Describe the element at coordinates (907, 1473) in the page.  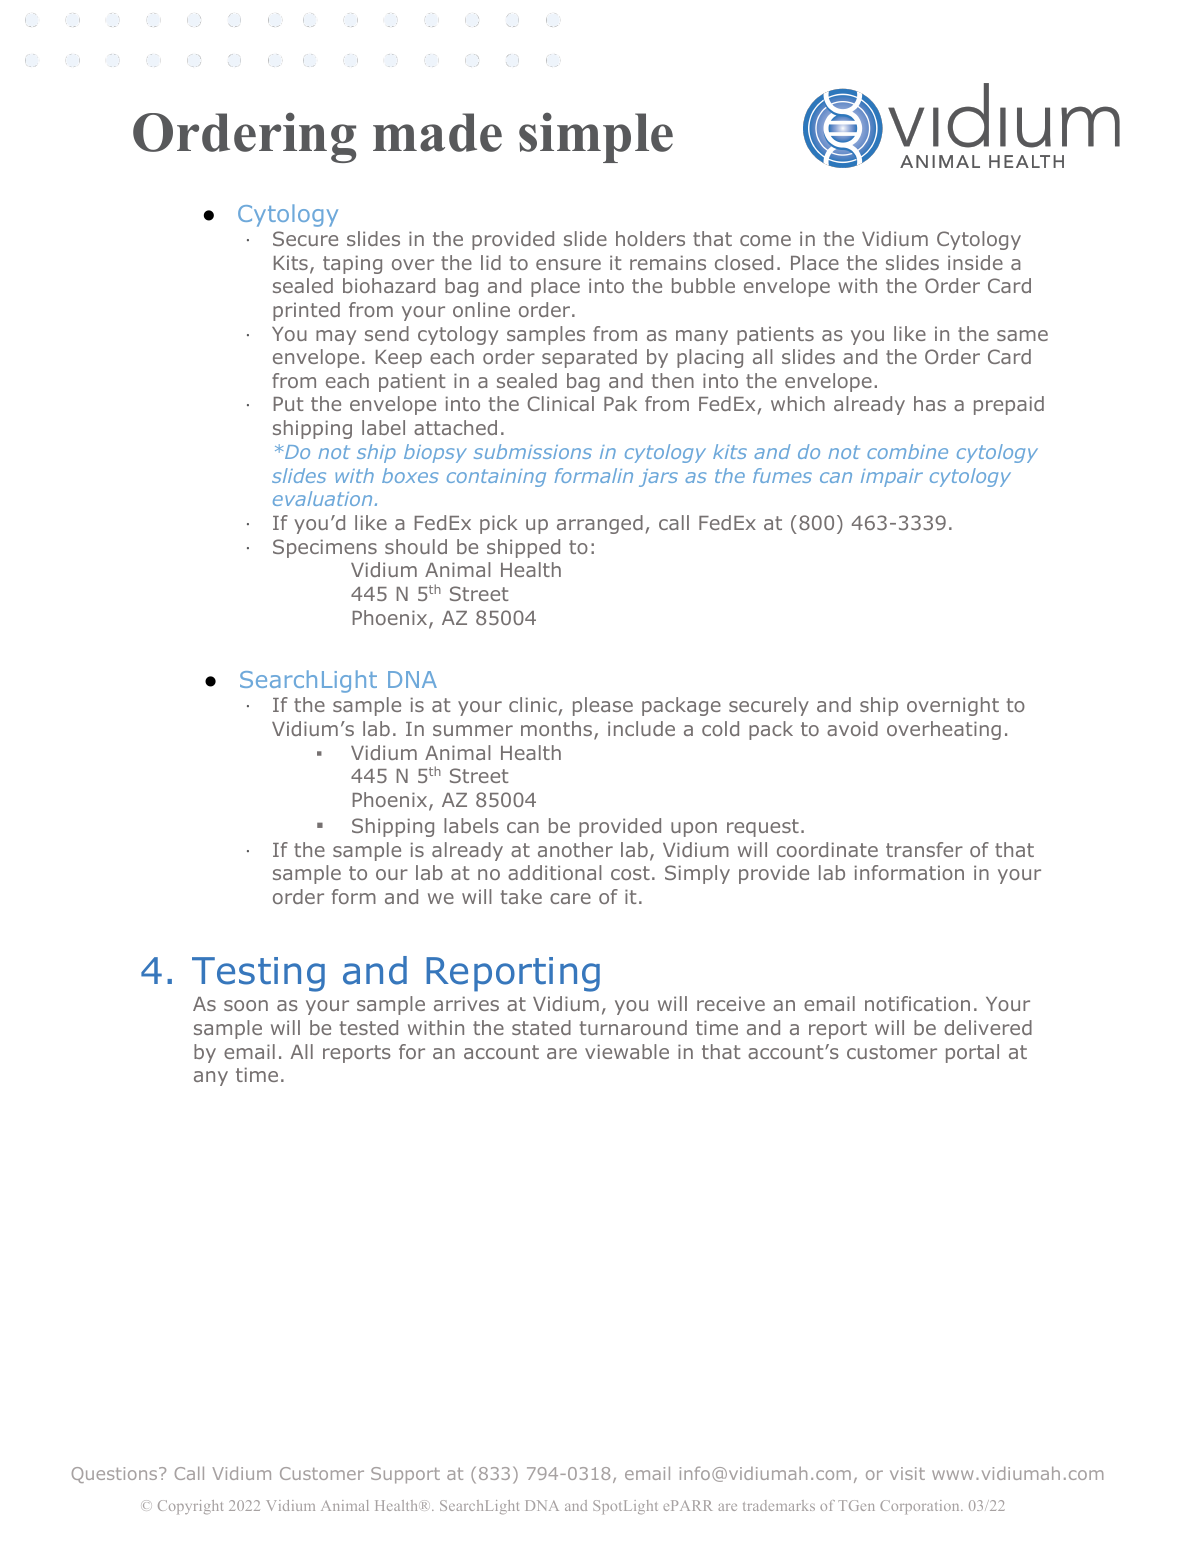
I see `visit` at that location.
